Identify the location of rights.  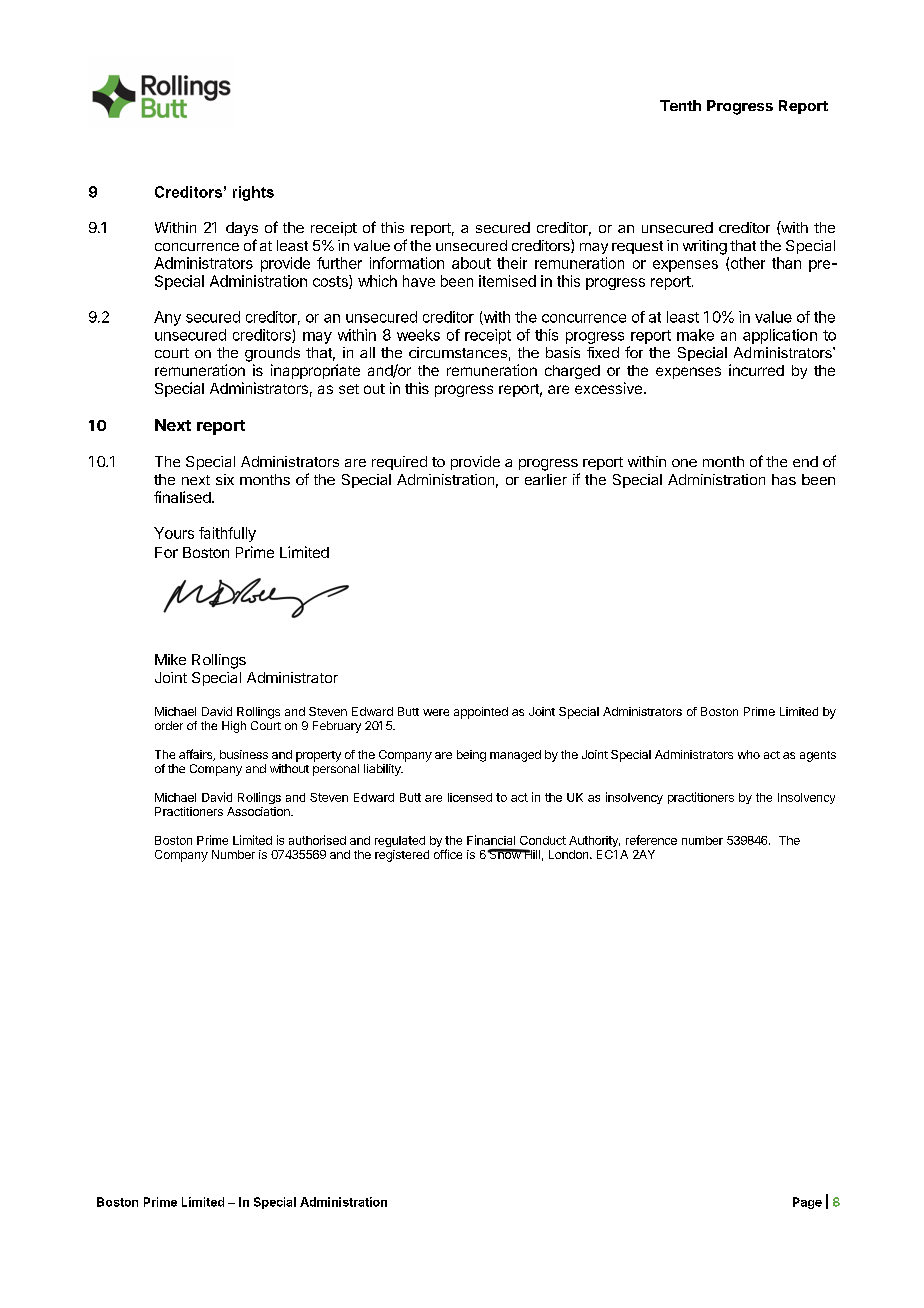
(253, 193).
